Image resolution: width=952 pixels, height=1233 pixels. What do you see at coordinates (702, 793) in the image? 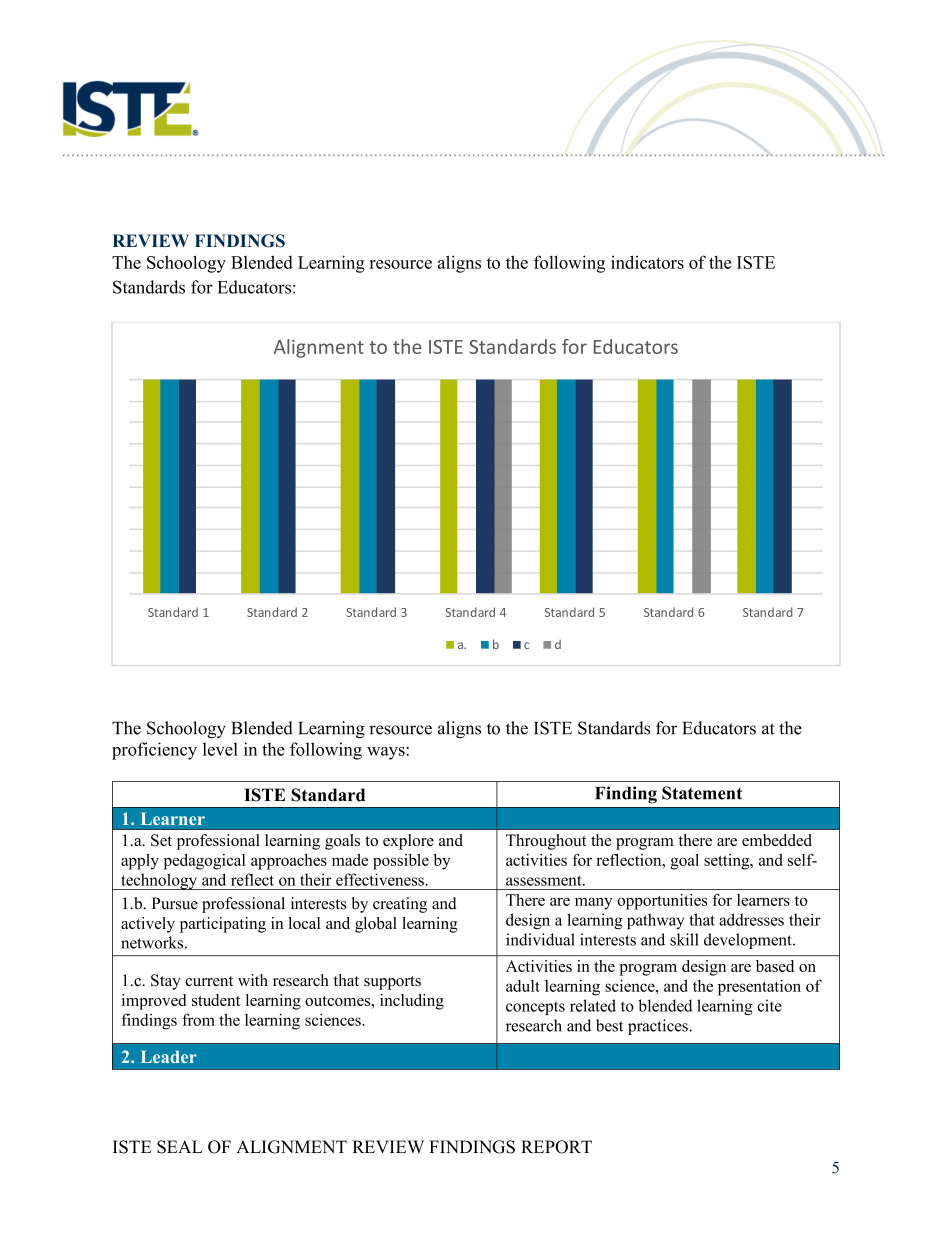
I see `Statement` at bounding box center [702, 793].
